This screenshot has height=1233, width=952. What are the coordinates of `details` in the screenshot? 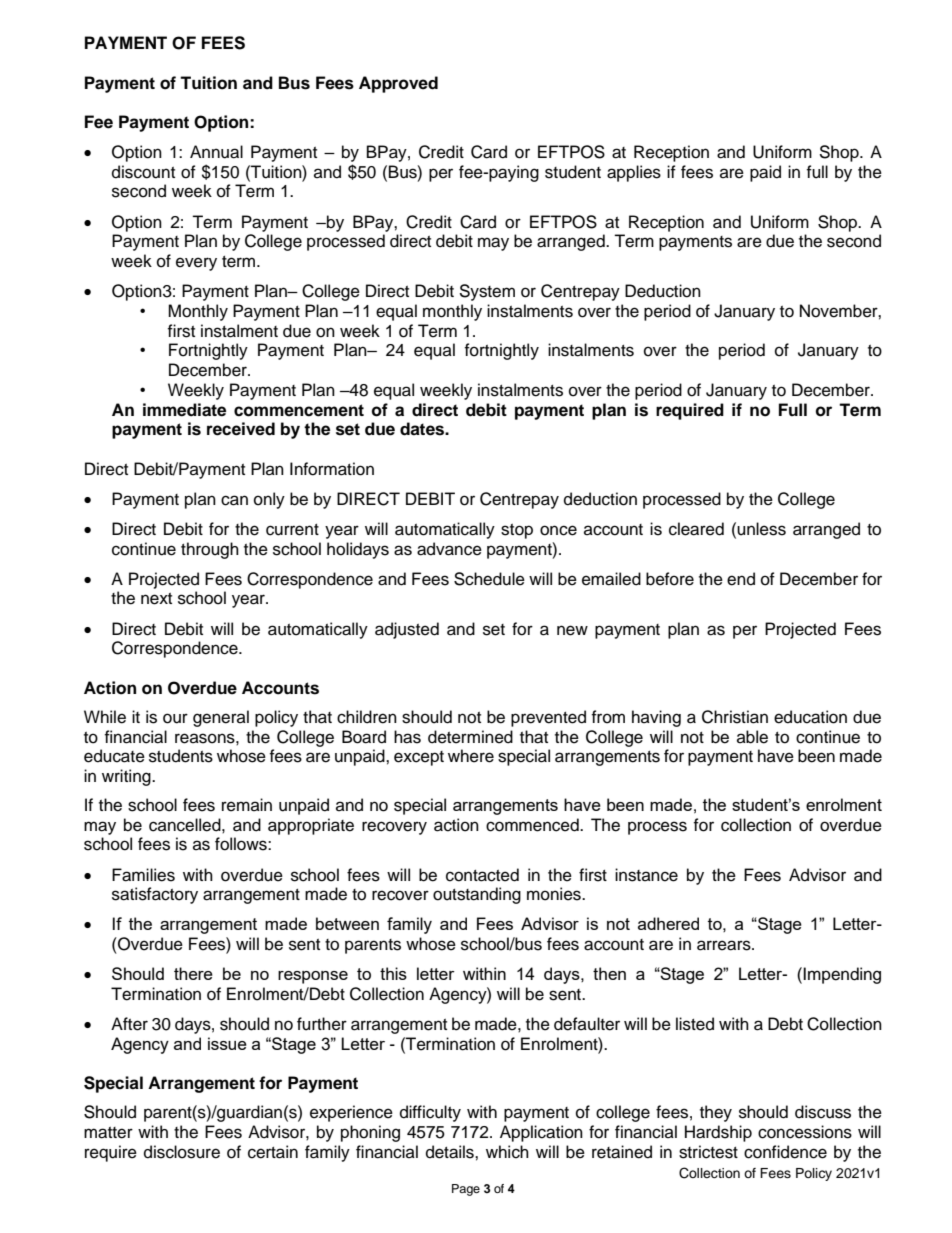 It's located at (451, 1152).
